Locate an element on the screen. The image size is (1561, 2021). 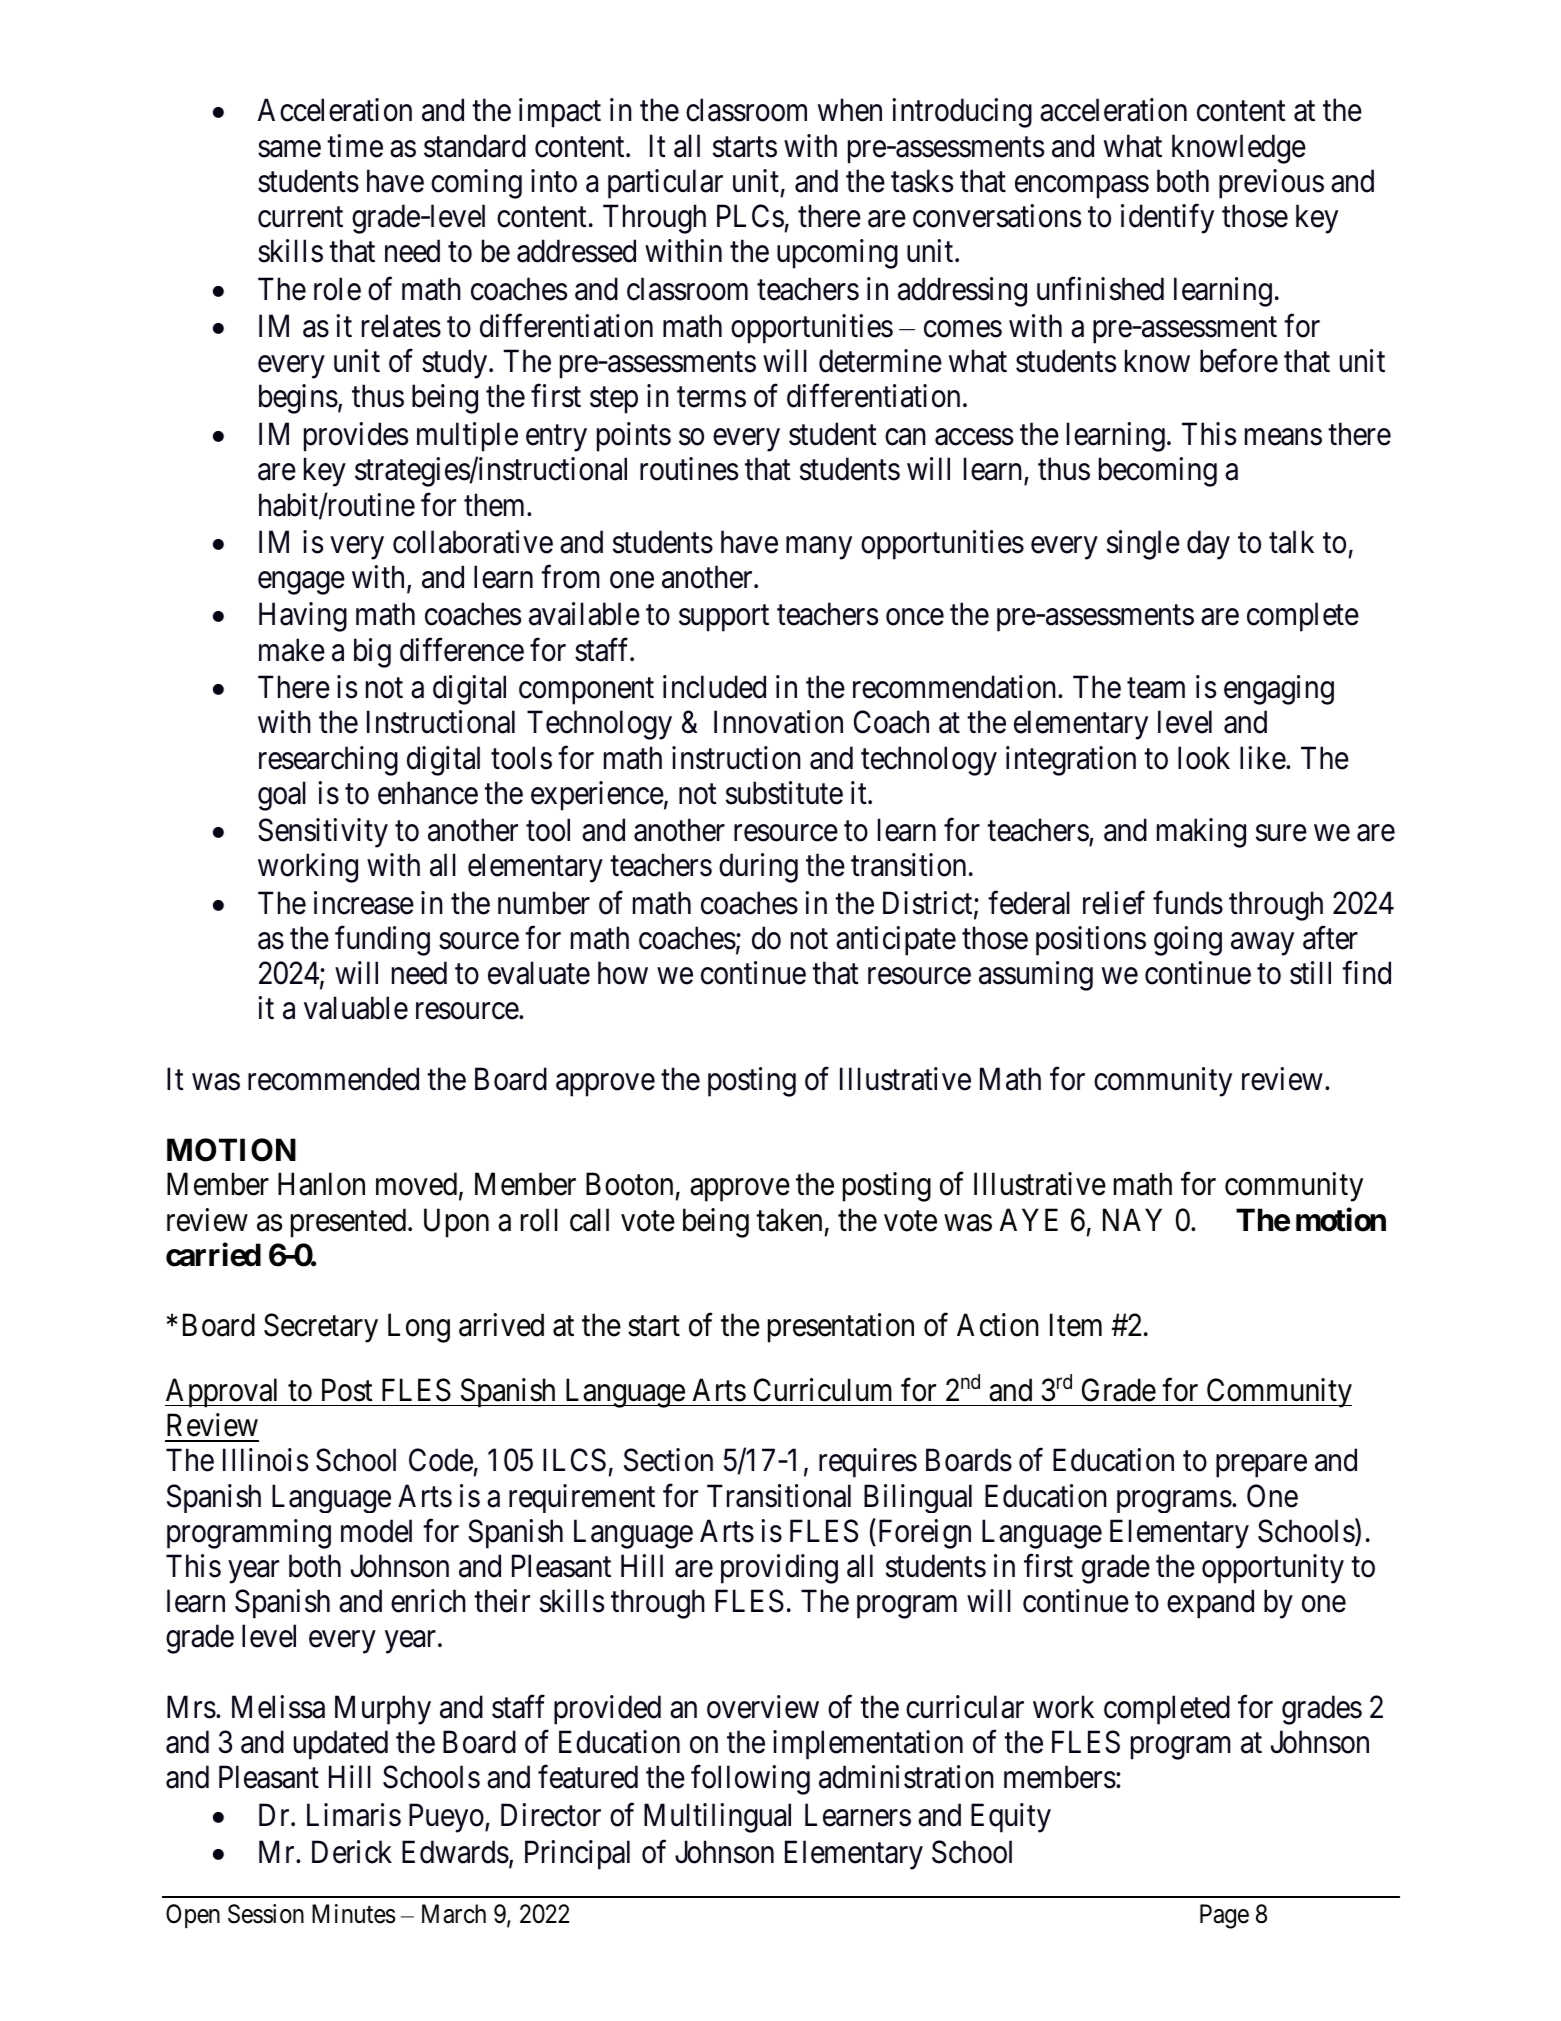
valuable is located at coordinates (356, 1008).
